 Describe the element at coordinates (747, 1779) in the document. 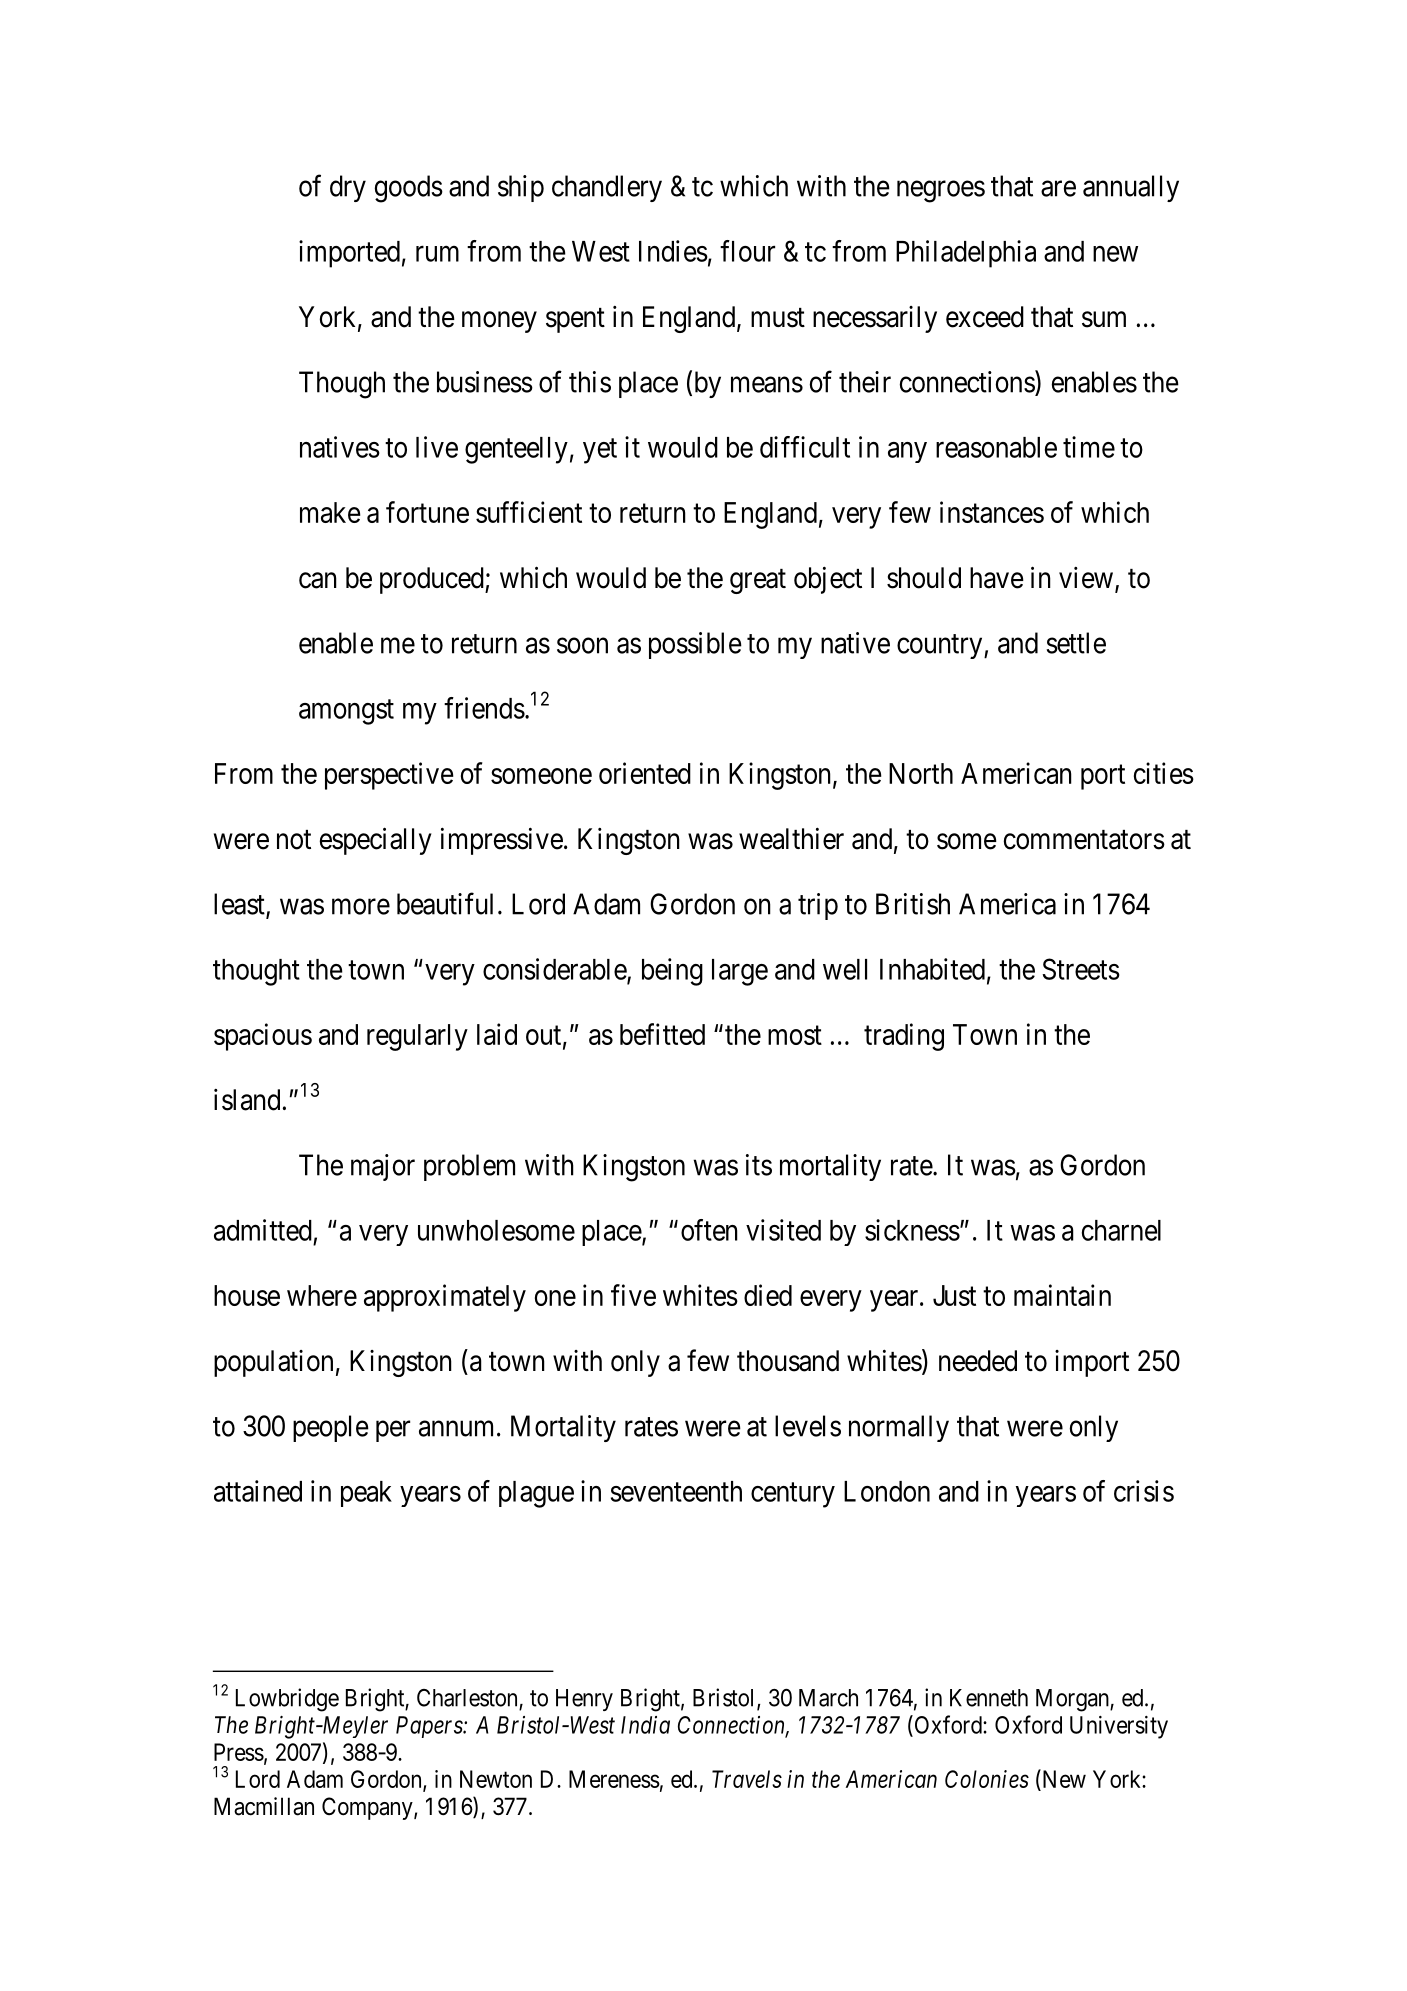

I see `Travels` at that location.
